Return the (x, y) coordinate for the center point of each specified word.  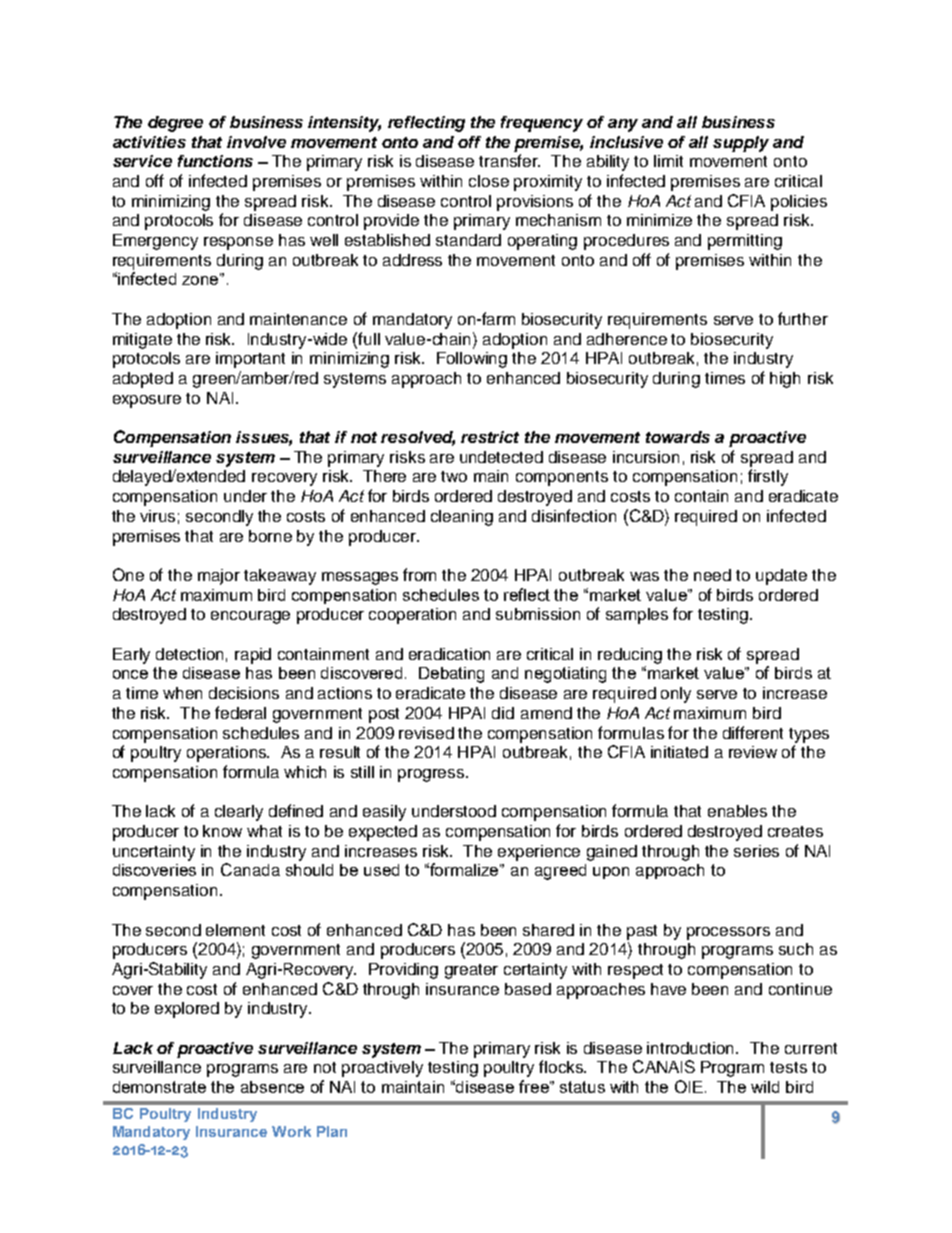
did (503, 713)
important (250, 360)
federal (240, 712)
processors (728, 933)
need (712, 575)
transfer (509, 160)
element (235, 930)
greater (471, 971)
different (753, 732)
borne (270, 536)
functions (215, 161)
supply (741, 144)
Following (472, 360)
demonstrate (159, 1087)
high (785, 380)
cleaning (462, 518)
